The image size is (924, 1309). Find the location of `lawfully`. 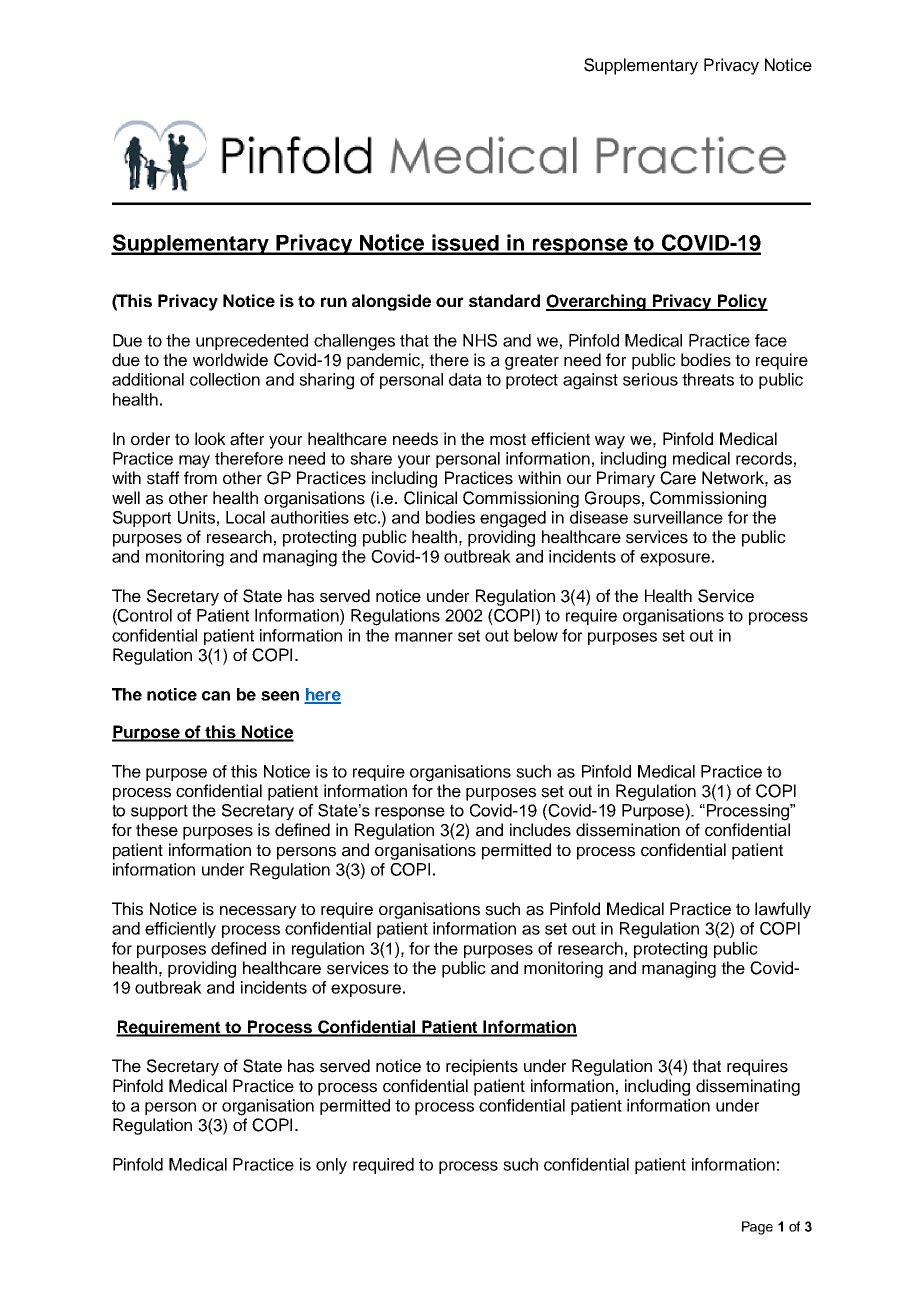

lawfully is located at coordinates (783, 910).
